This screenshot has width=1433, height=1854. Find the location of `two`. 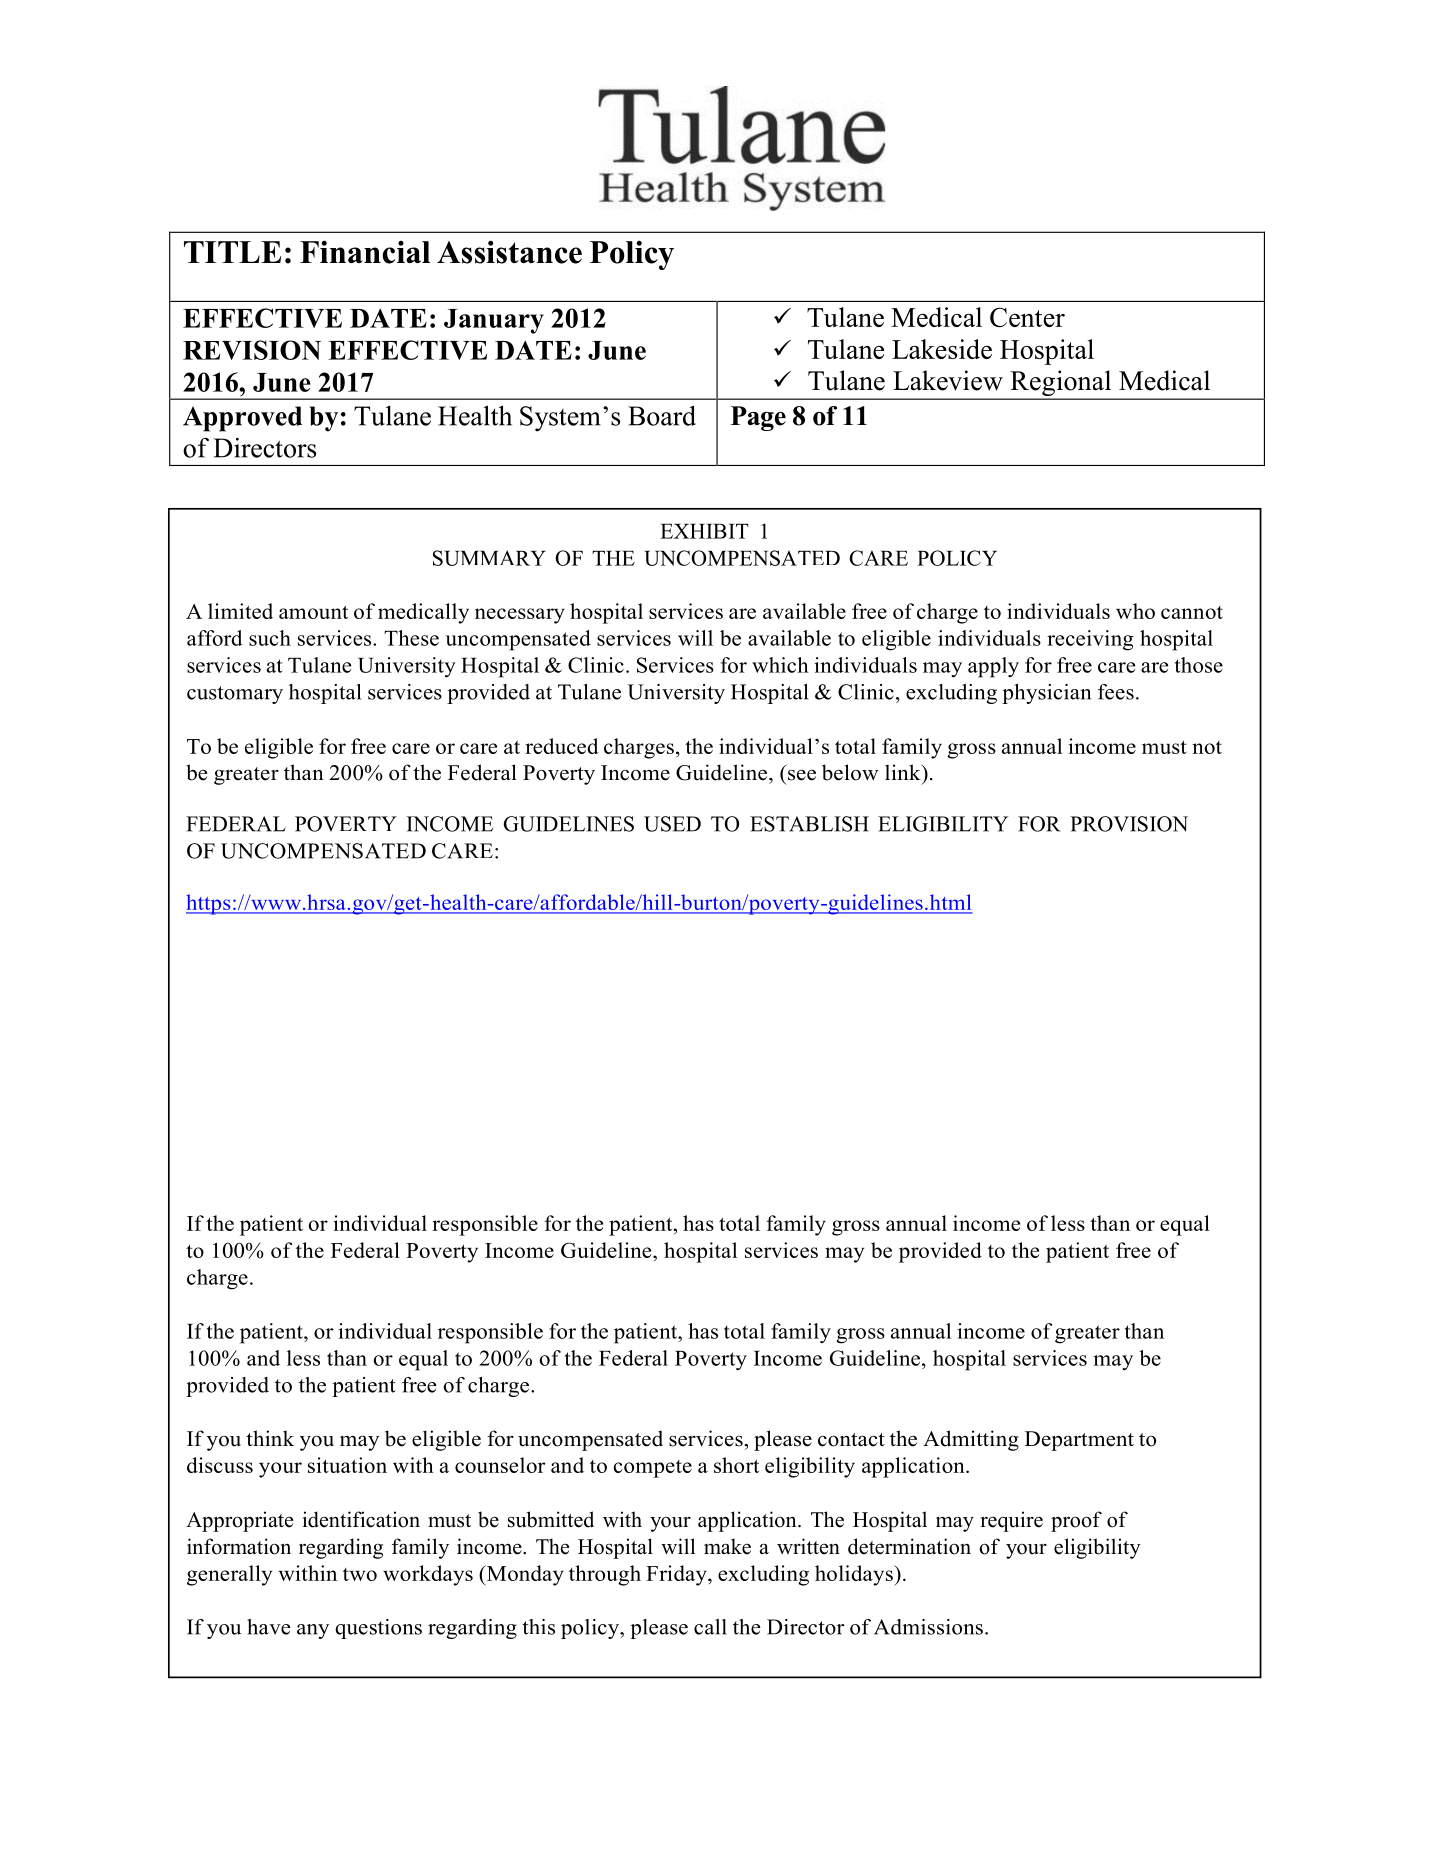

two is located at coordinates (360, 1574).
